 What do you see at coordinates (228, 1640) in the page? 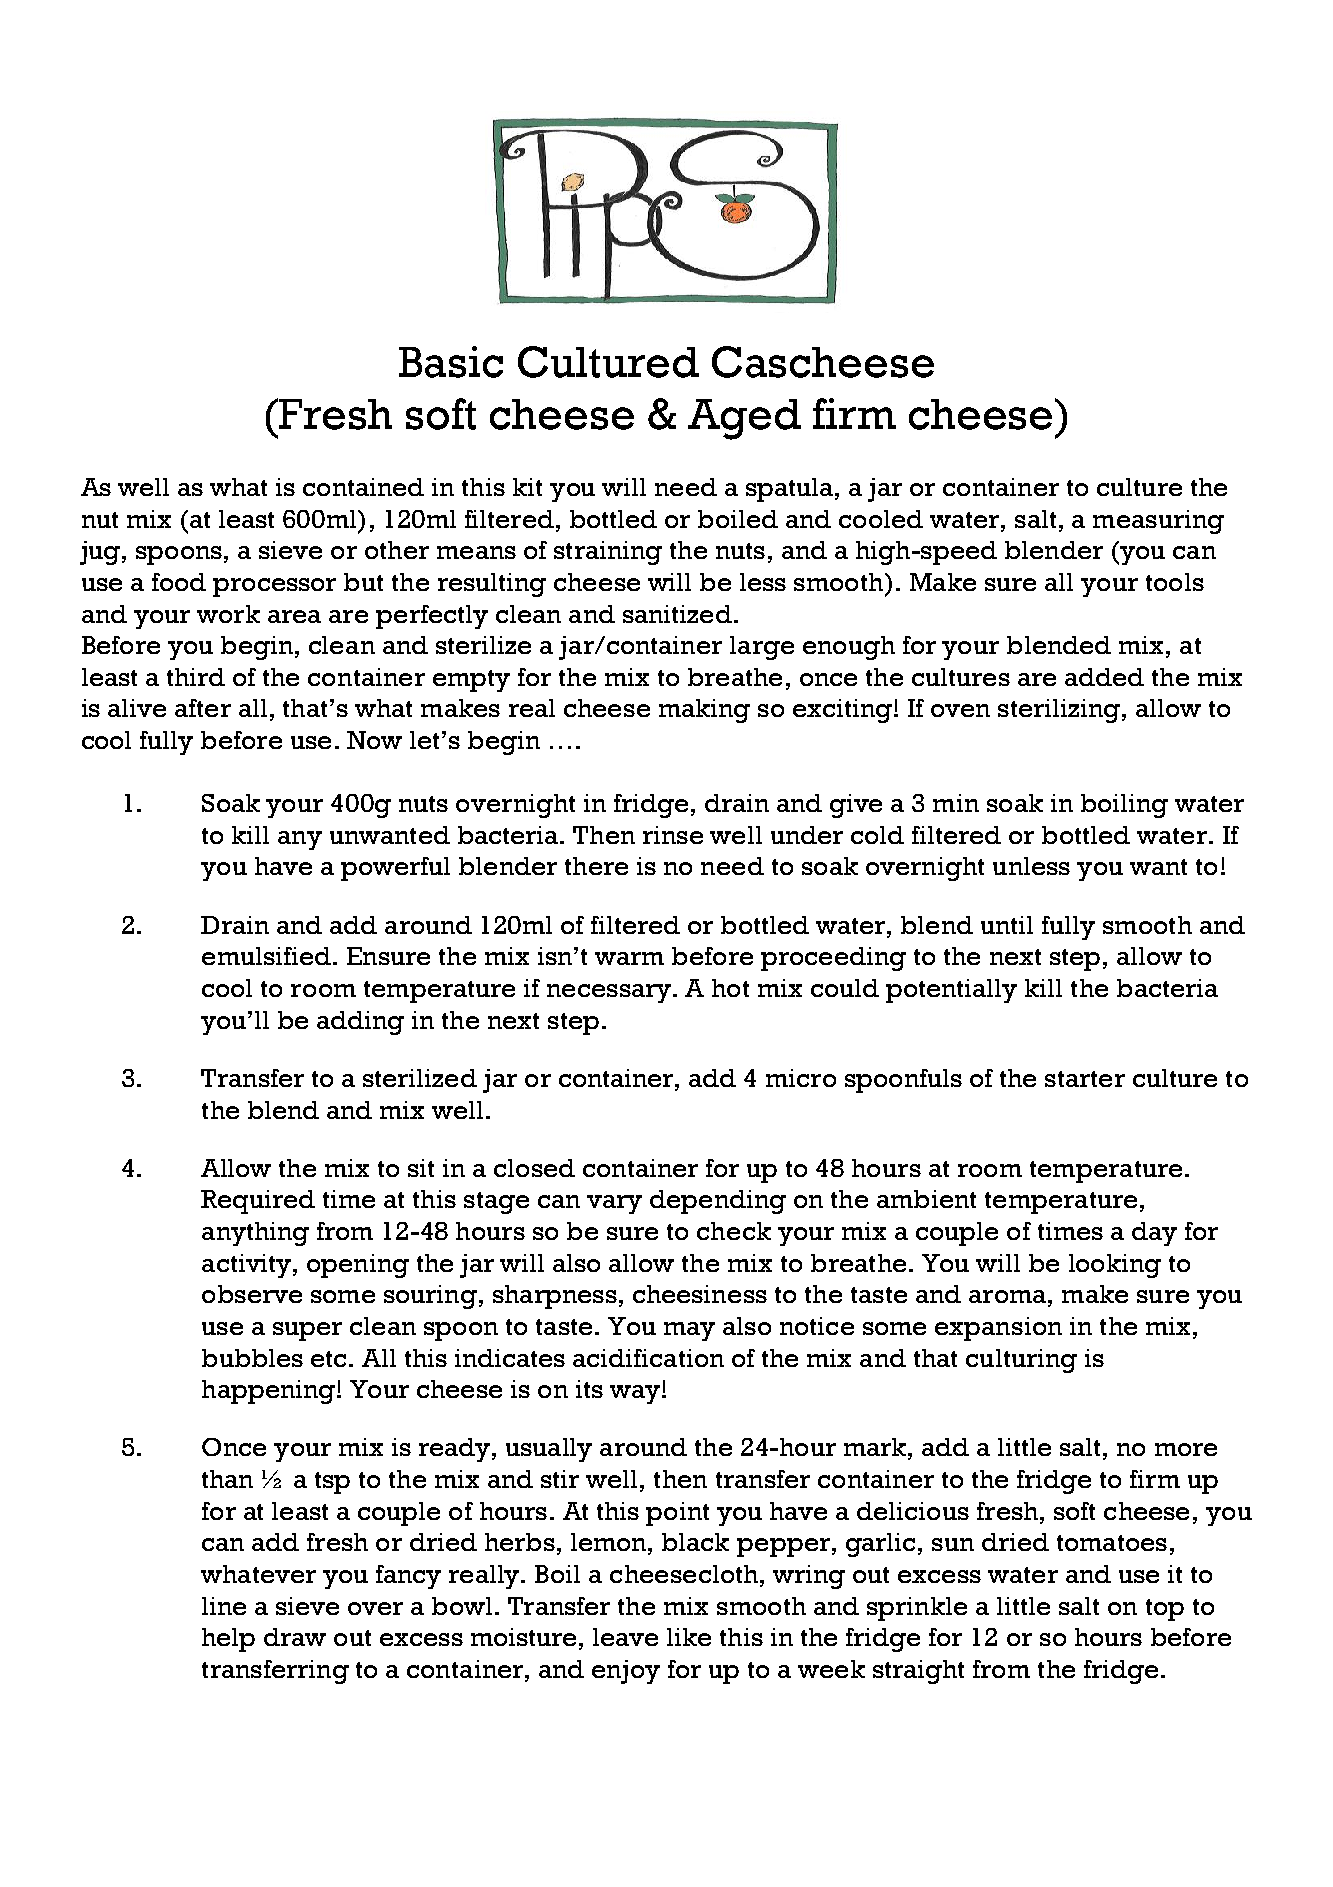
I see `help` at bounding box center [228, 1640].
